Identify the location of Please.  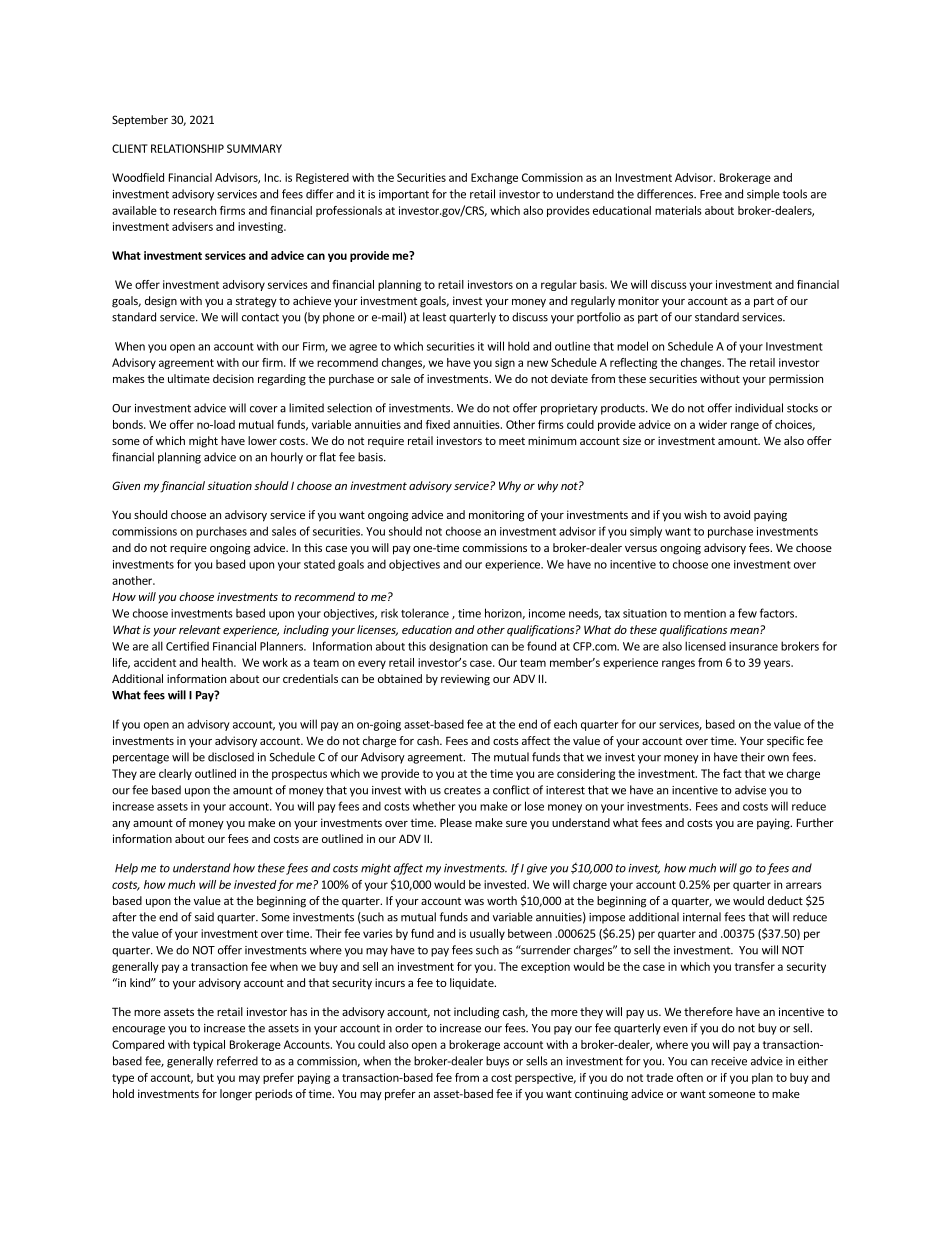
(456, 822).
